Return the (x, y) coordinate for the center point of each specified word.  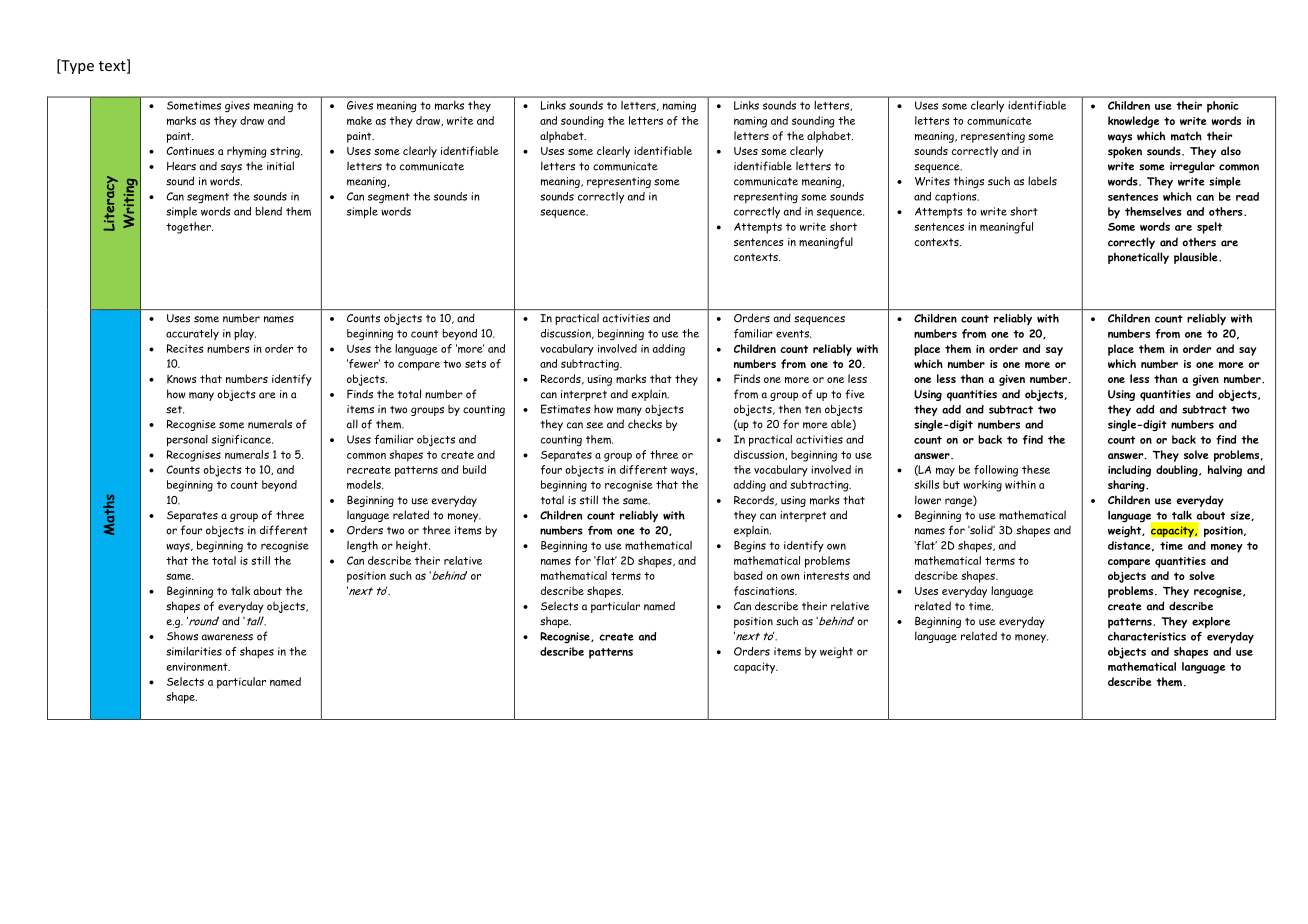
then (790, 409)
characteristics (1147, 636)
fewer (363, 364)
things (969, 182)
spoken (1125, 152)
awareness (227, 637)
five (855, 394)
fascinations (765, 591)
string (286, 152)
